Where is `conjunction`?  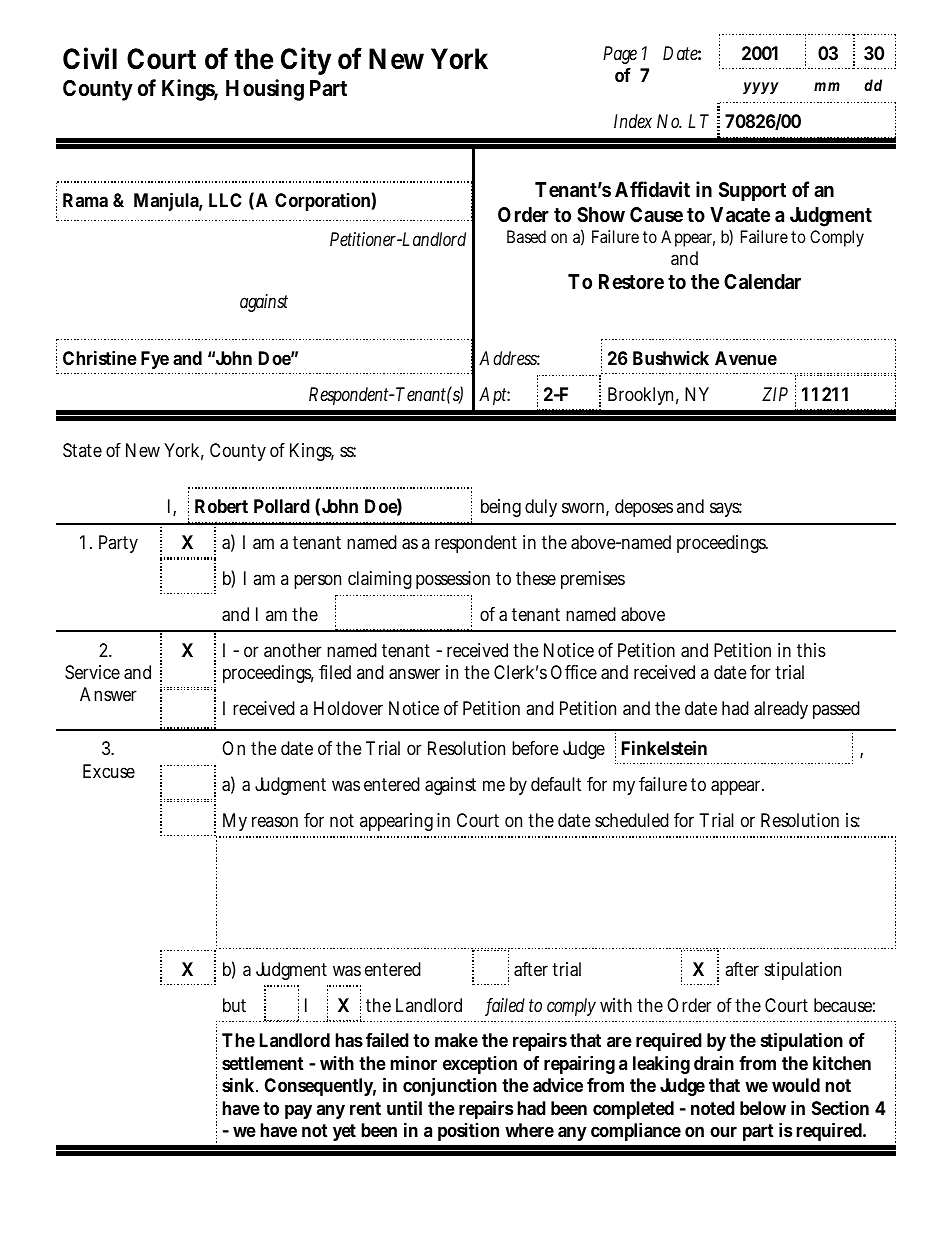 conjunction is located at coordinates (450, 1086).
